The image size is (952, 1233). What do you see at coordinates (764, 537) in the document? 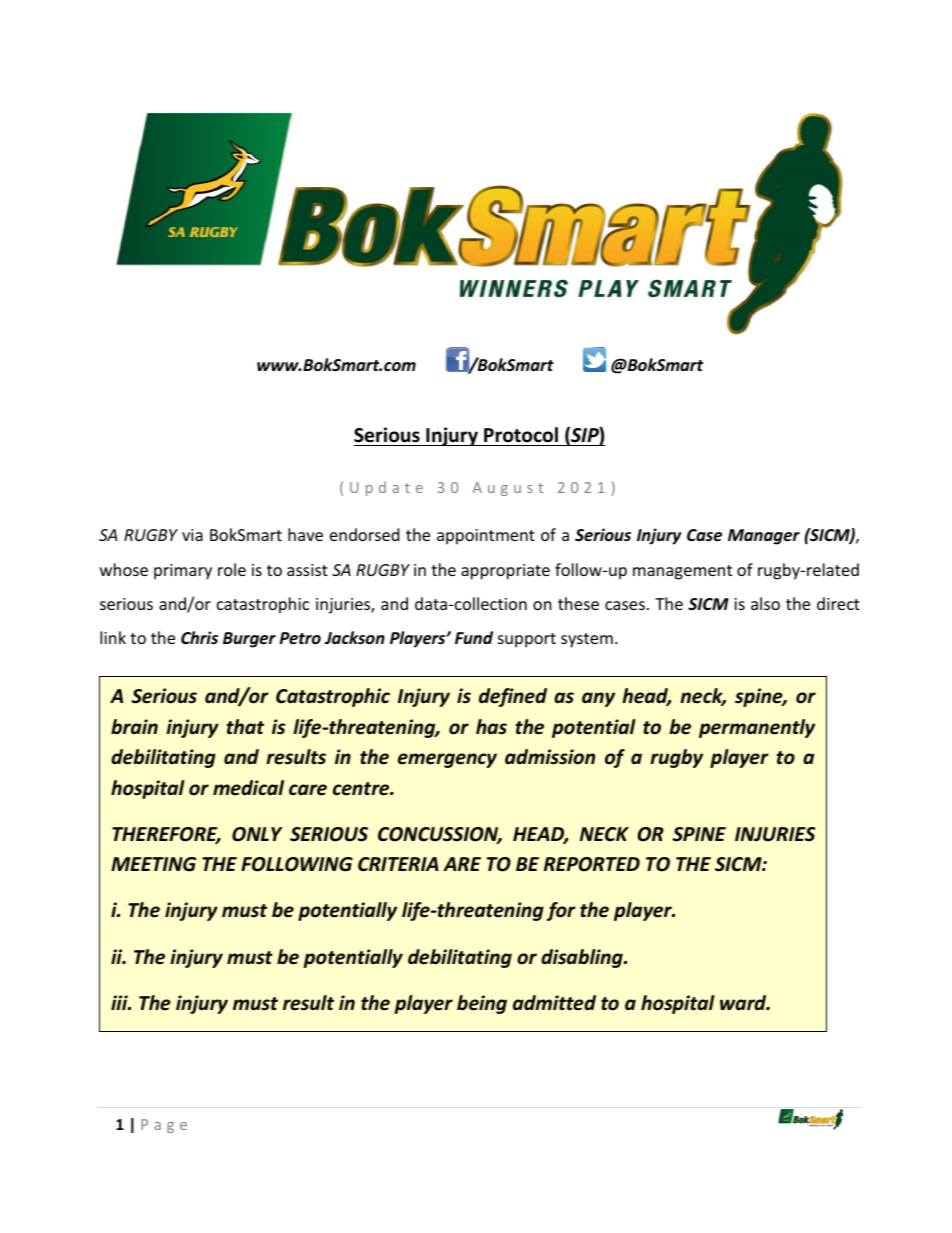
I see `Manager` at bounding box center [764, 537].
